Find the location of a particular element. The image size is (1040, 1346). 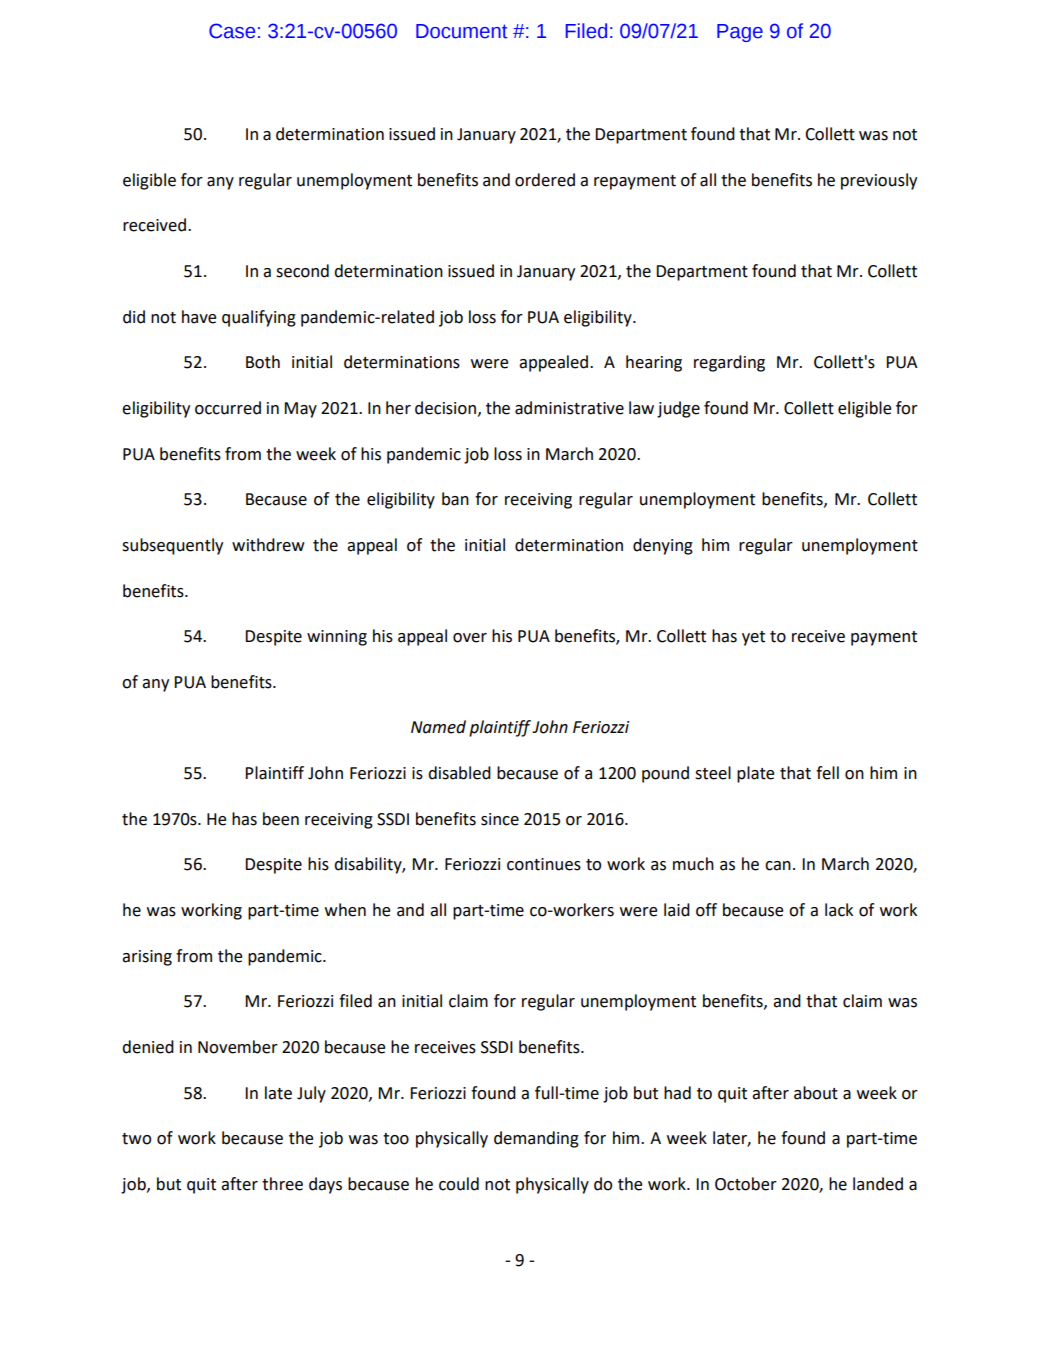

Page is located at coordinates (740, 33).
